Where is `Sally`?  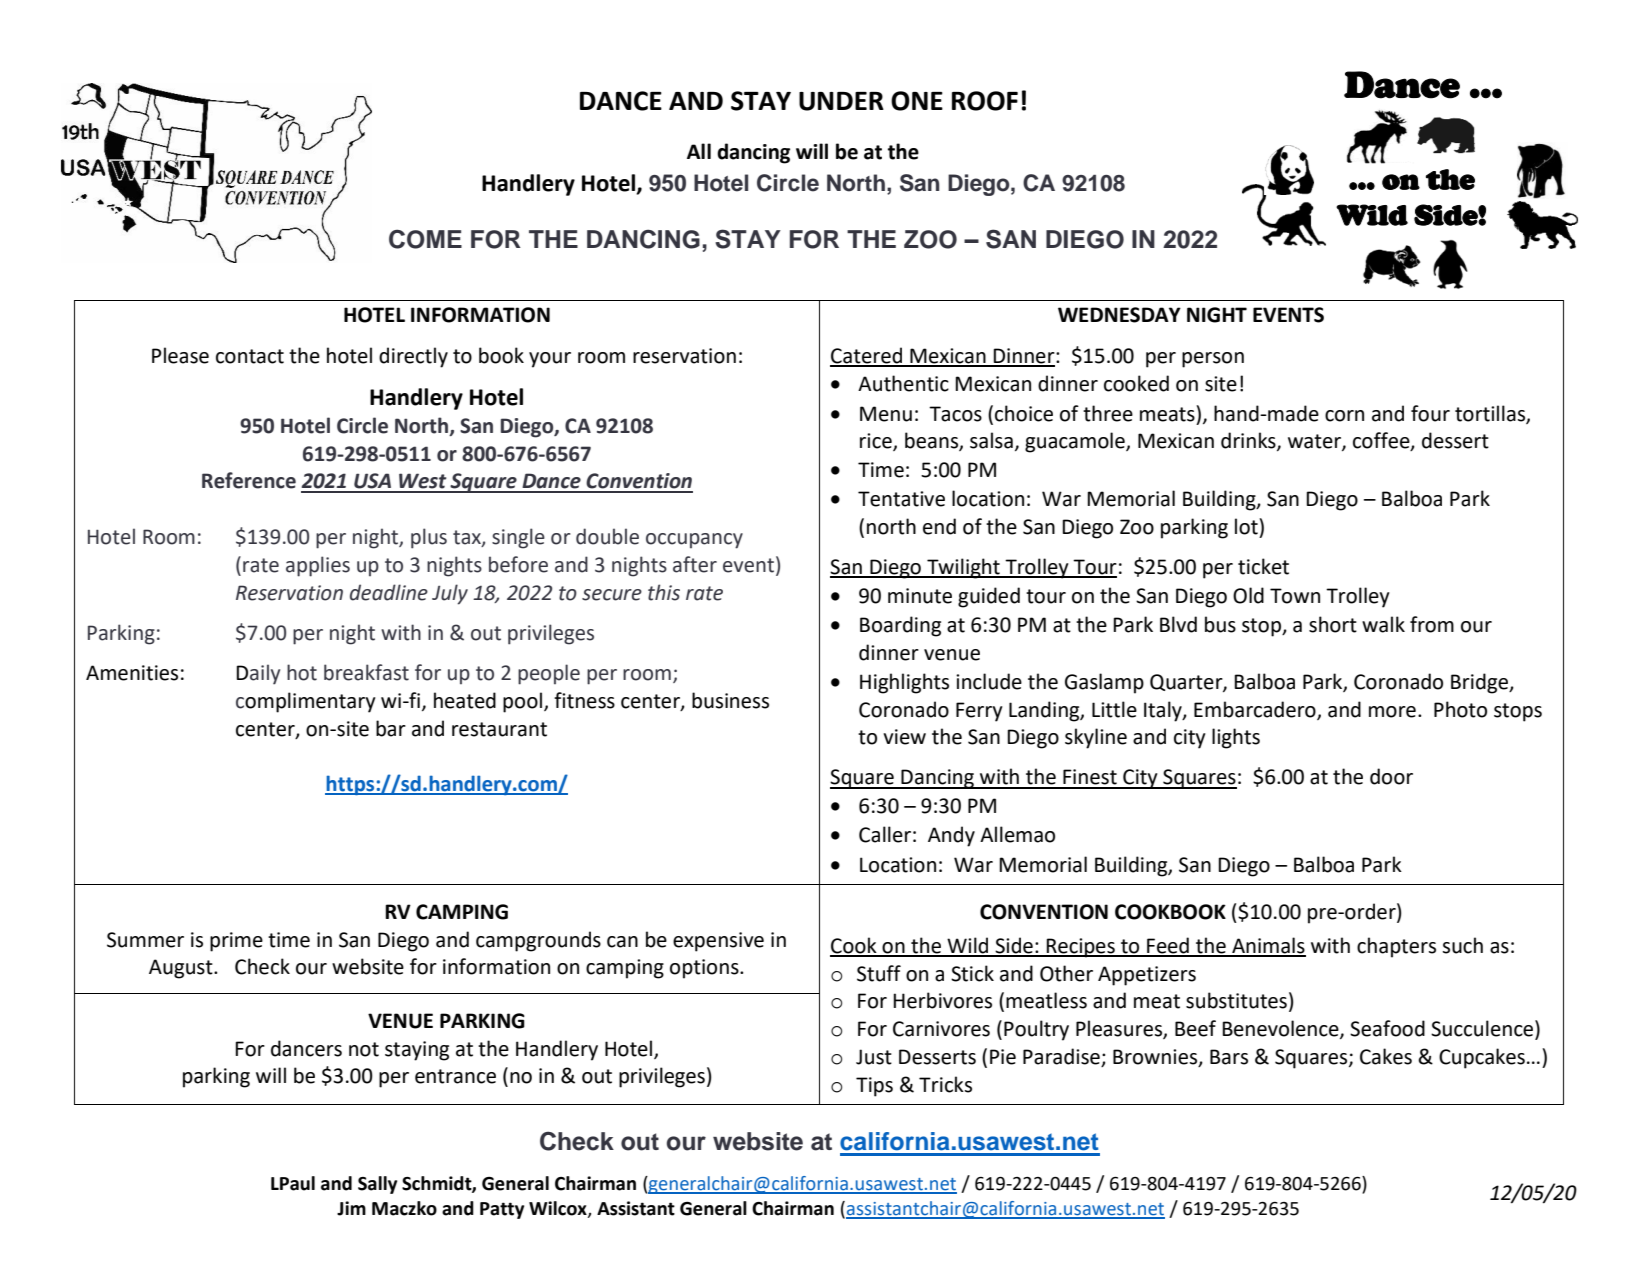 Sally is located at coordinates (377, 1185).
